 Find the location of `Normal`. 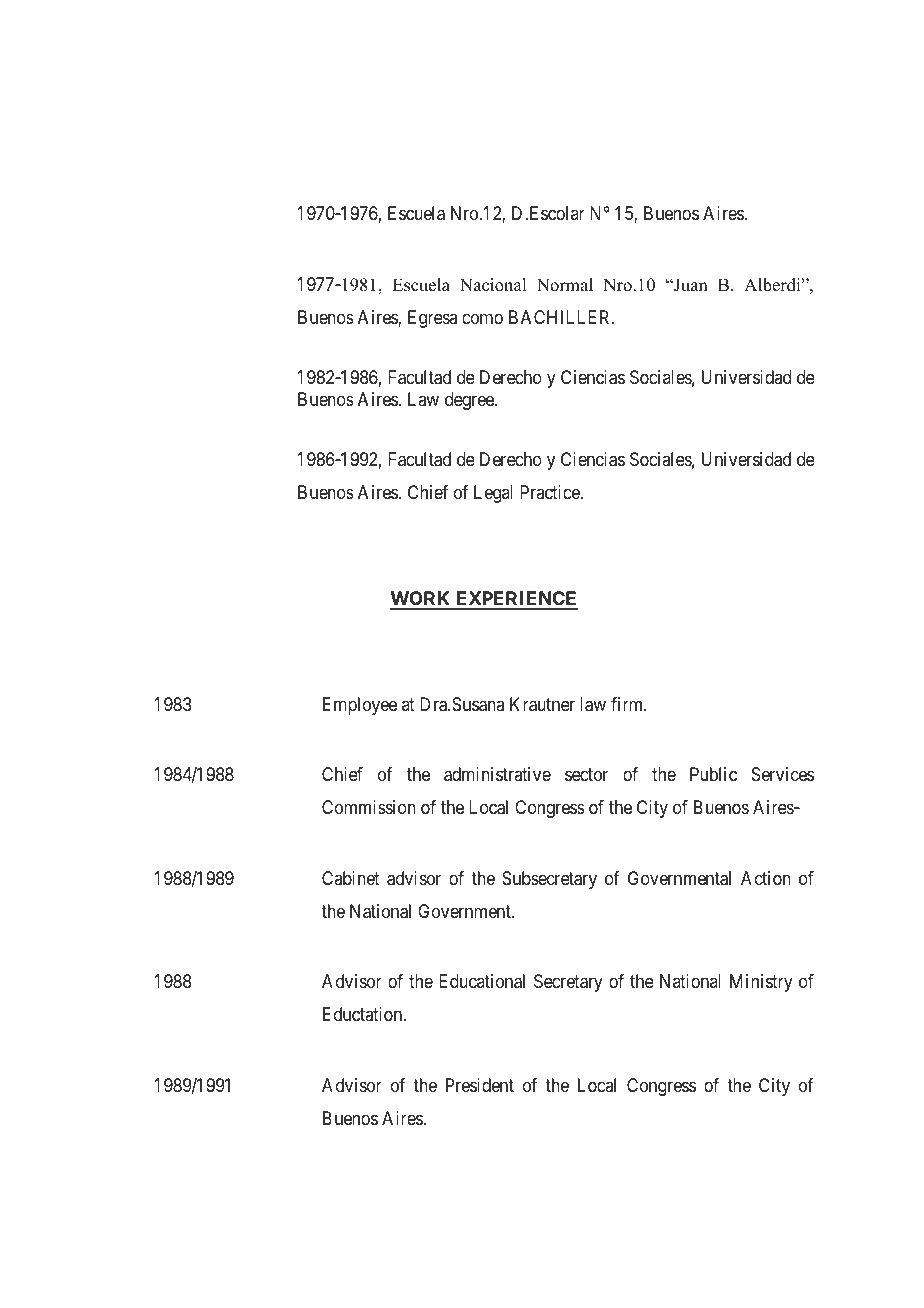

Normal is located at coordinates (565, 285).
